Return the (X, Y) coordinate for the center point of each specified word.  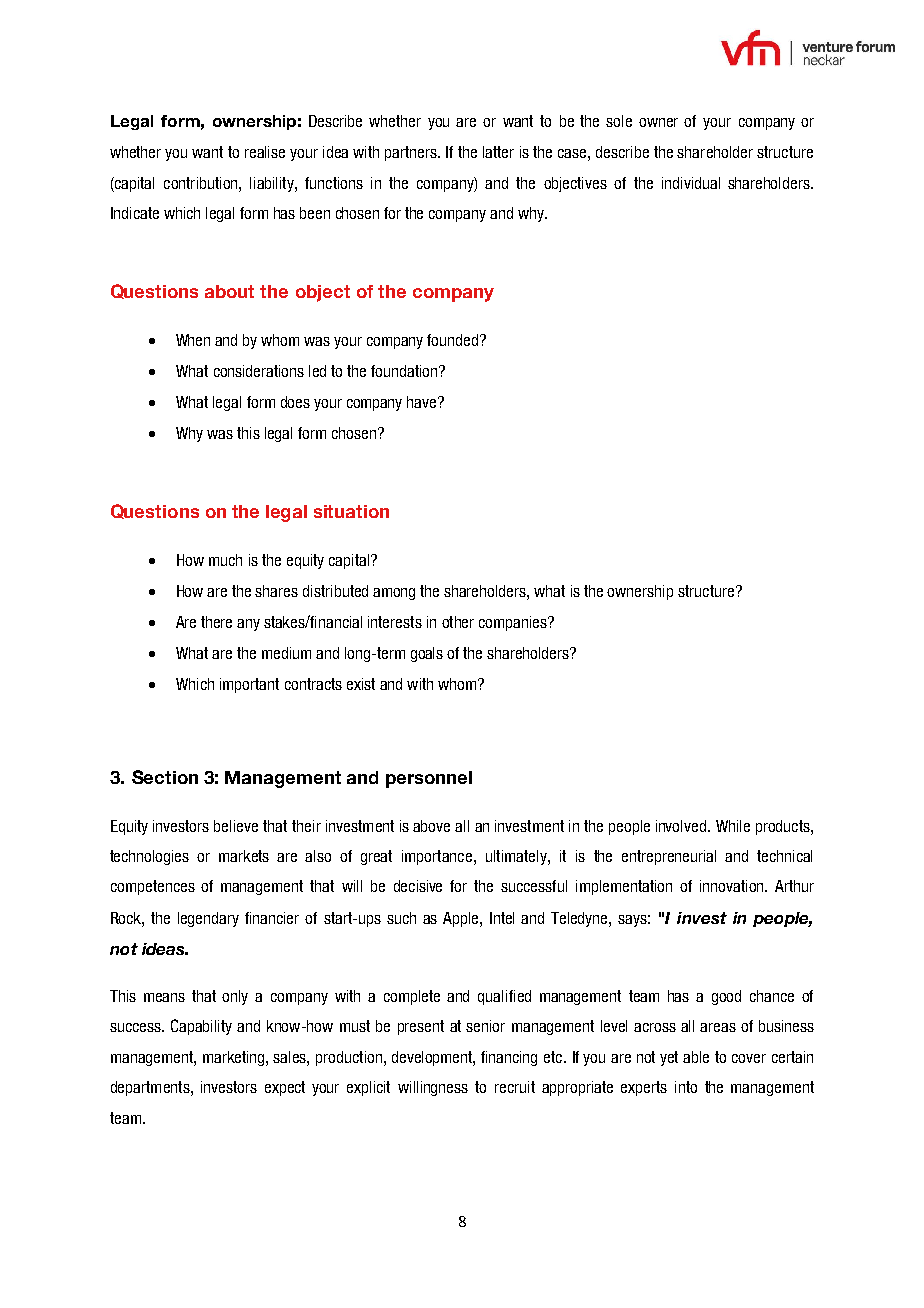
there (216, 622)
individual (691, 183)
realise (265, 152)
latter (498, 152)
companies (514, 623)
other (458, 622)
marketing (235, 1058)
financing (509, 1058)
